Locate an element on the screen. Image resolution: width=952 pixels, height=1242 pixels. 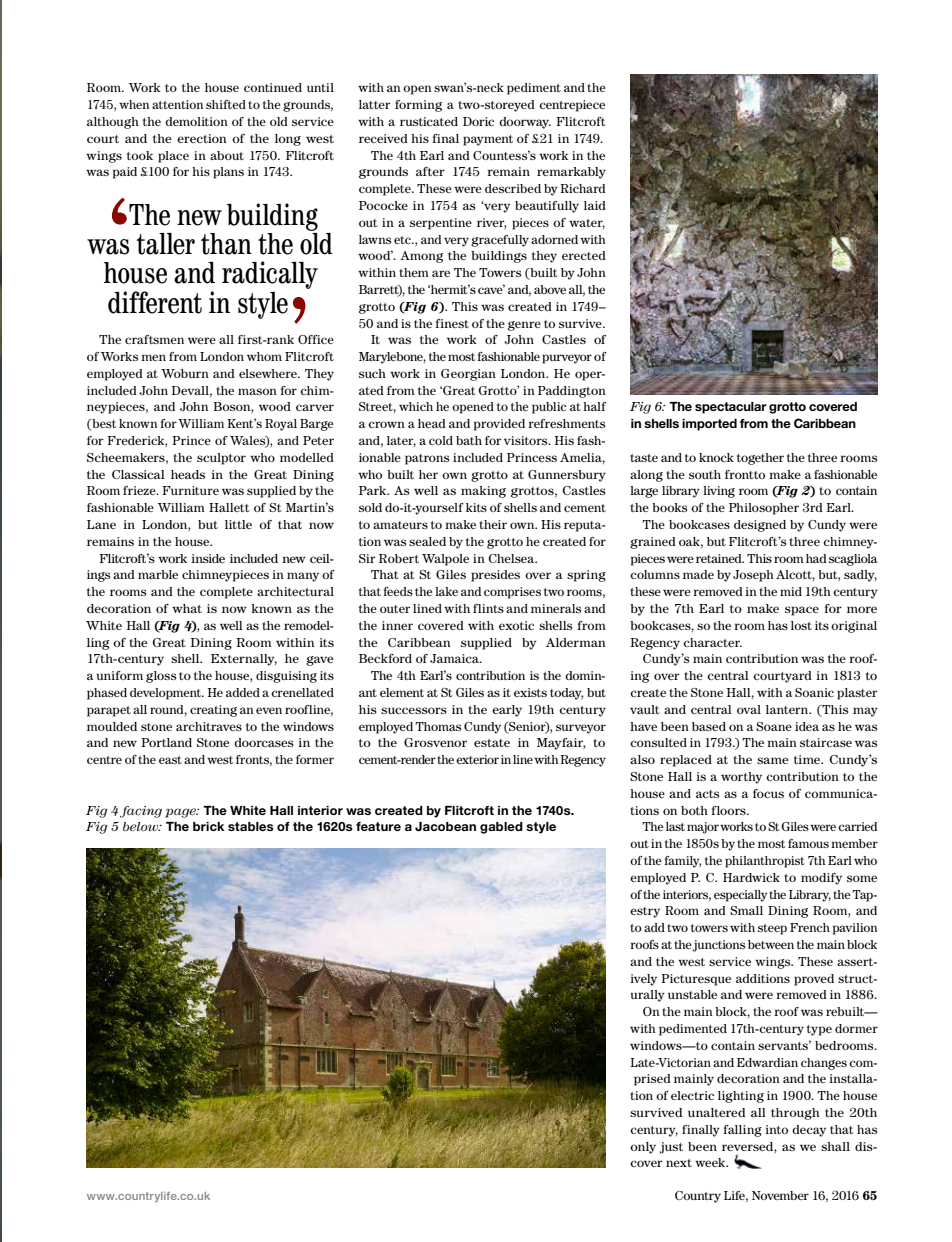
making is located at coordinates (483, 492).
